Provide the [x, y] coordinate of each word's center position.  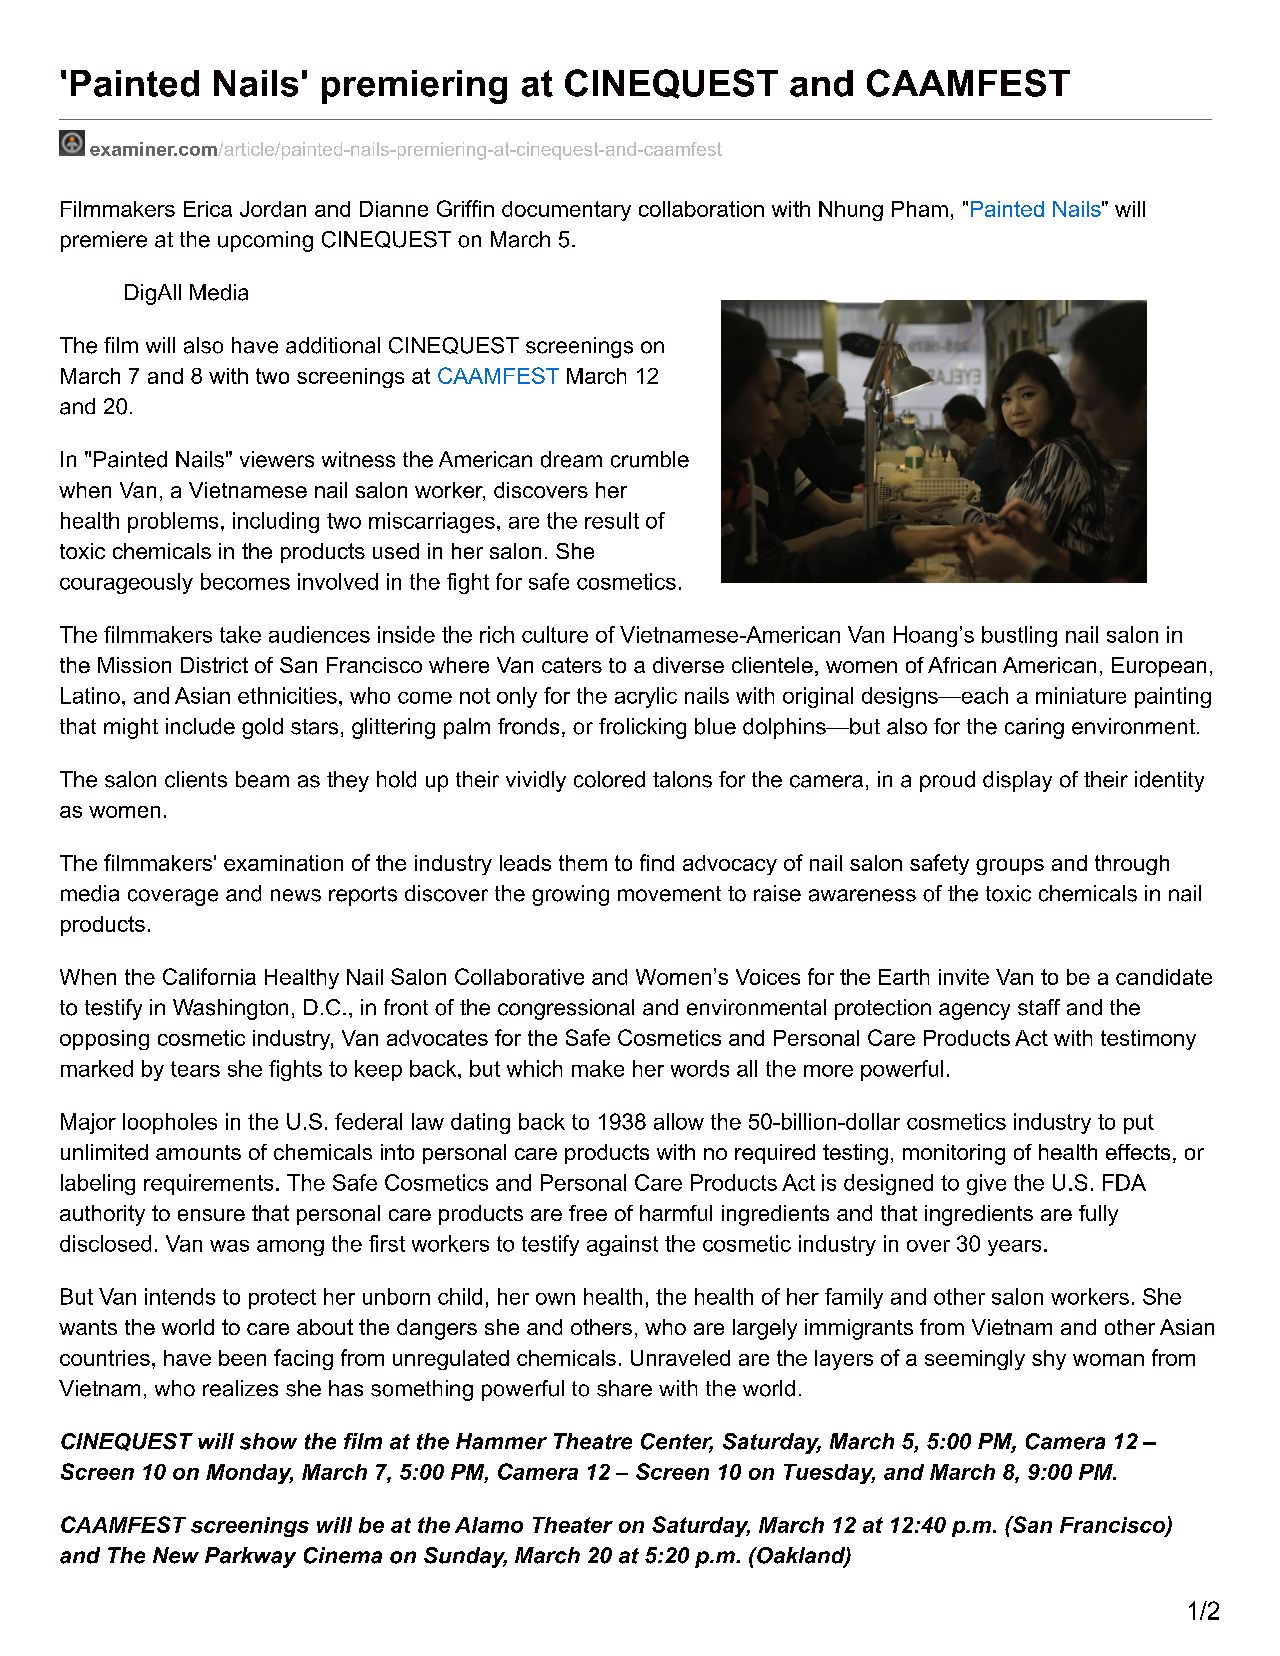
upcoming [265, 241]
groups [1010, 867]
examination [283, 863]
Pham [920, 209]
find [657, 862]
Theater [573, 1525]
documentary [566, 211]
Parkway [250, 1557]
